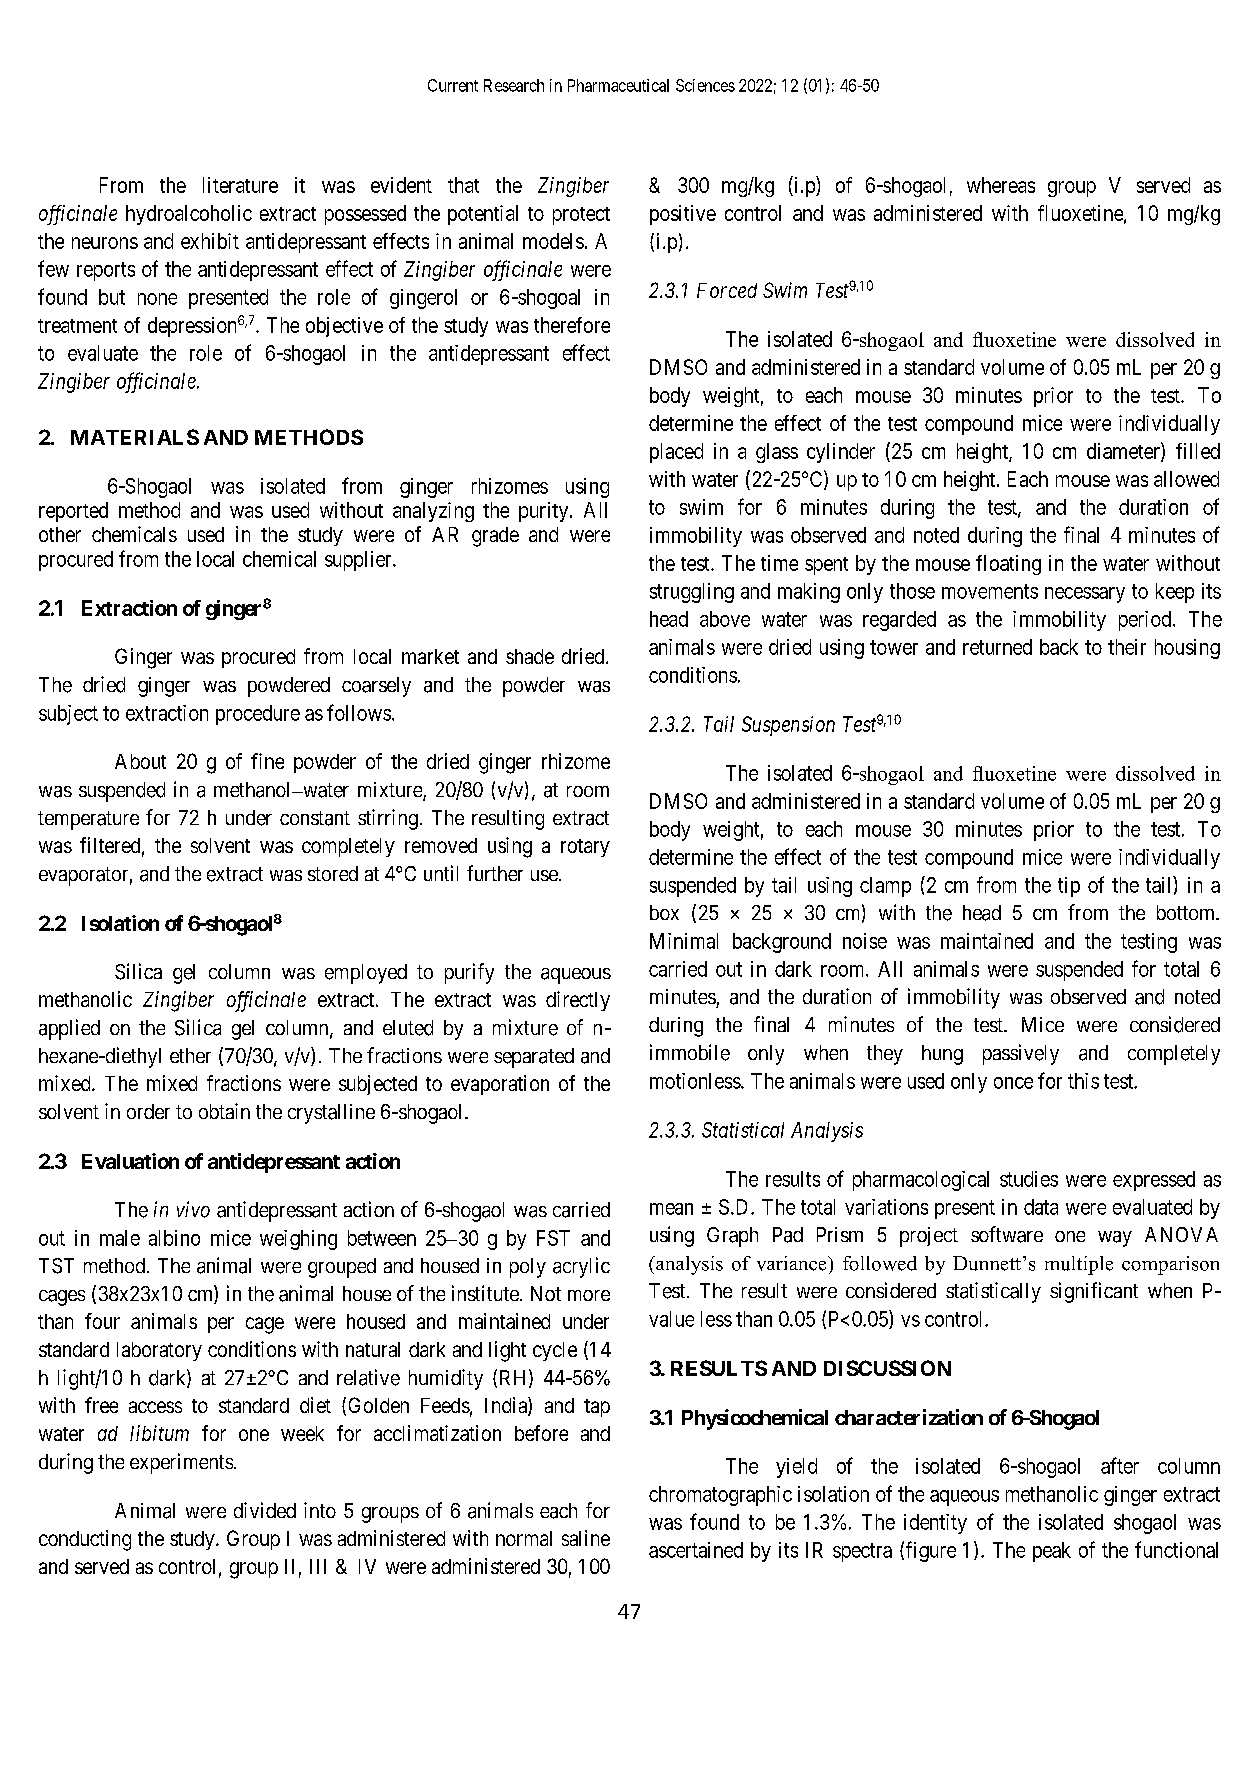 The image size is (1259, 1780). What do you see at coordinates (1001, 185) in the screenshot?
I see `whereas` at bounding box center [1001, 185].
